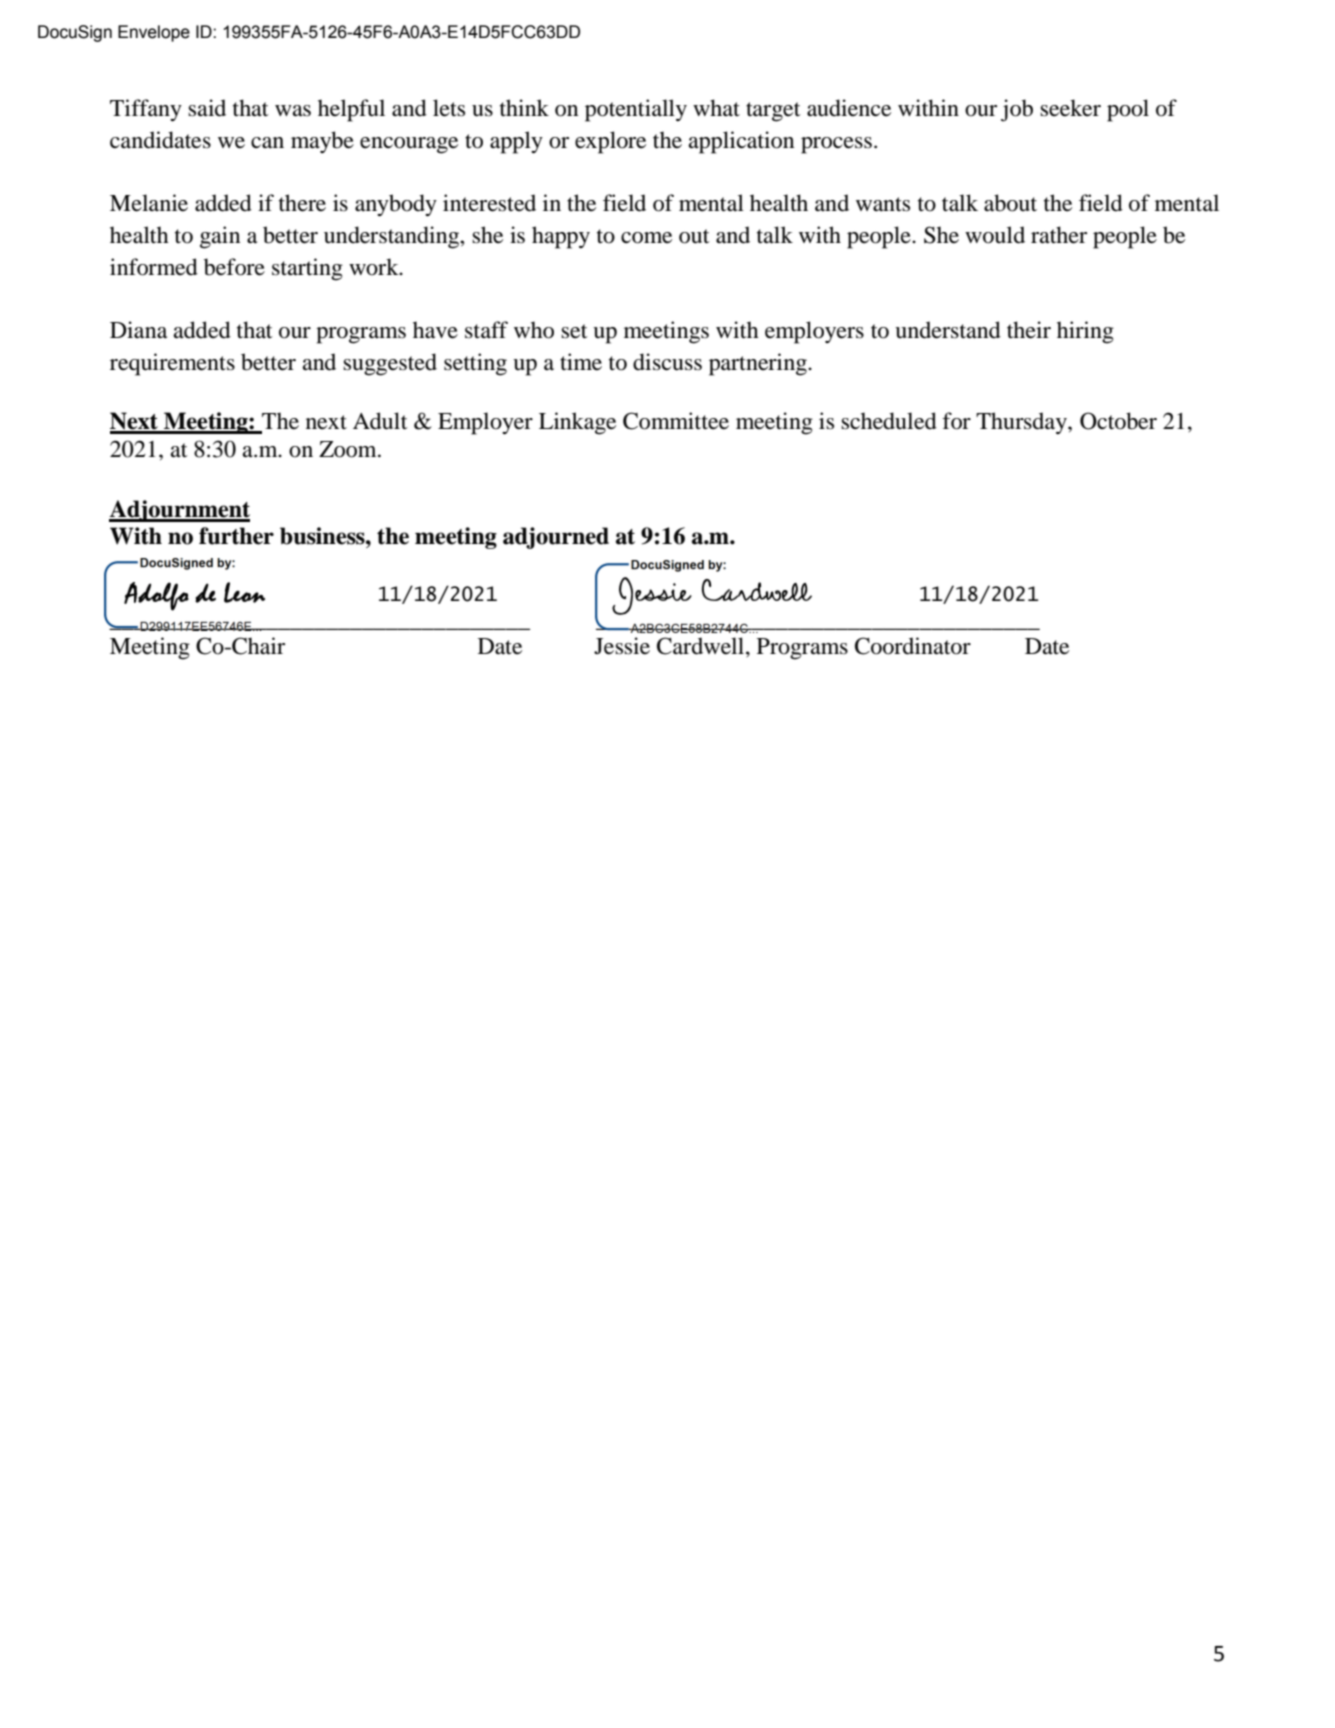 The image size is (1335, 1728). Describe the element at coordinates (622, 646) in the screenshot. I see `Jessie` at that location.
